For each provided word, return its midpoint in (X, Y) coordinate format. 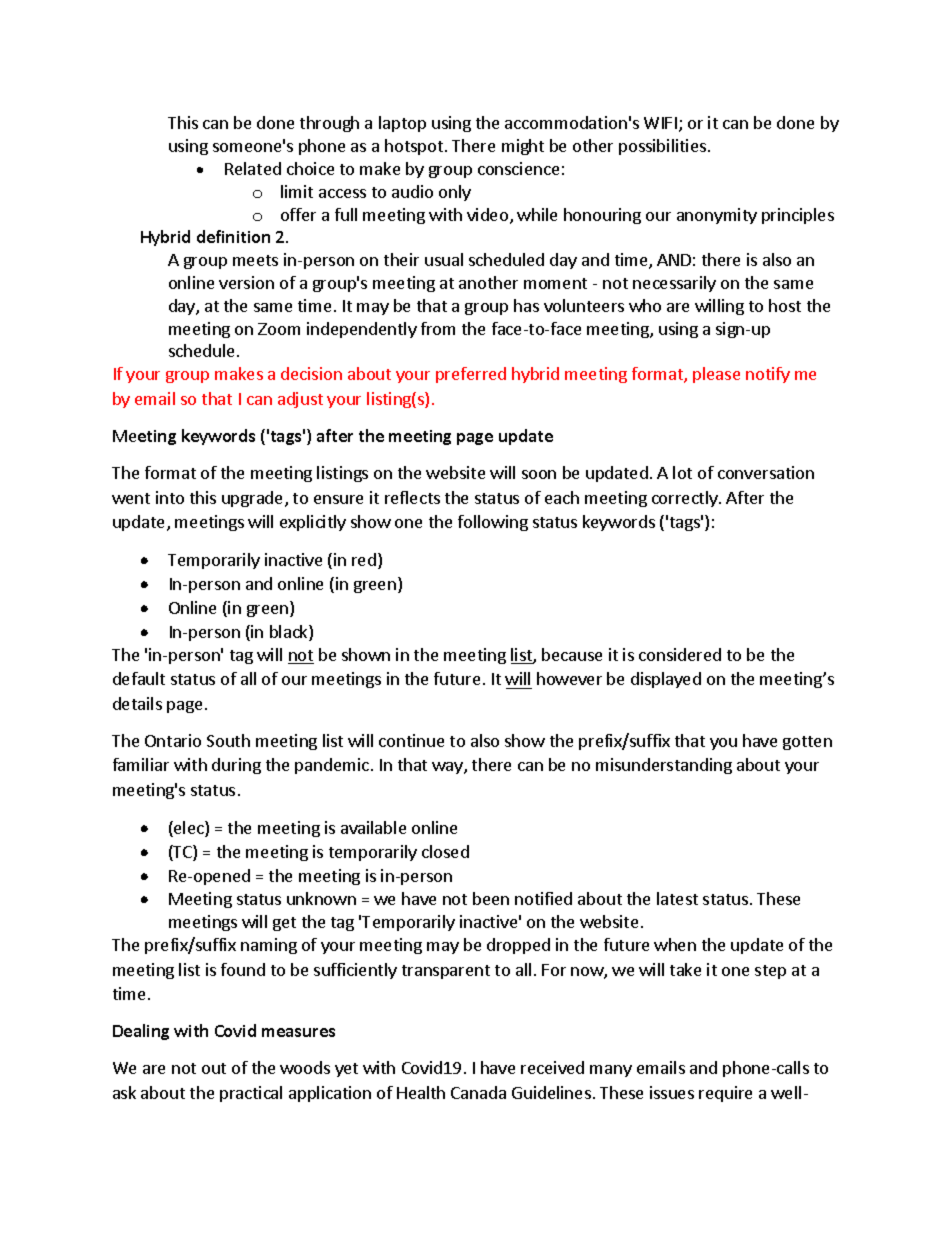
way (448, 768)
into (170, 497)
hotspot (414, 147)
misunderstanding (664, 766)
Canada (478, 1092)
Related (253, 168)
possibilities (662, 147)
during (236, 766)
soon (539, 474)
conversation (766, 472)
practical (251, 1094)
